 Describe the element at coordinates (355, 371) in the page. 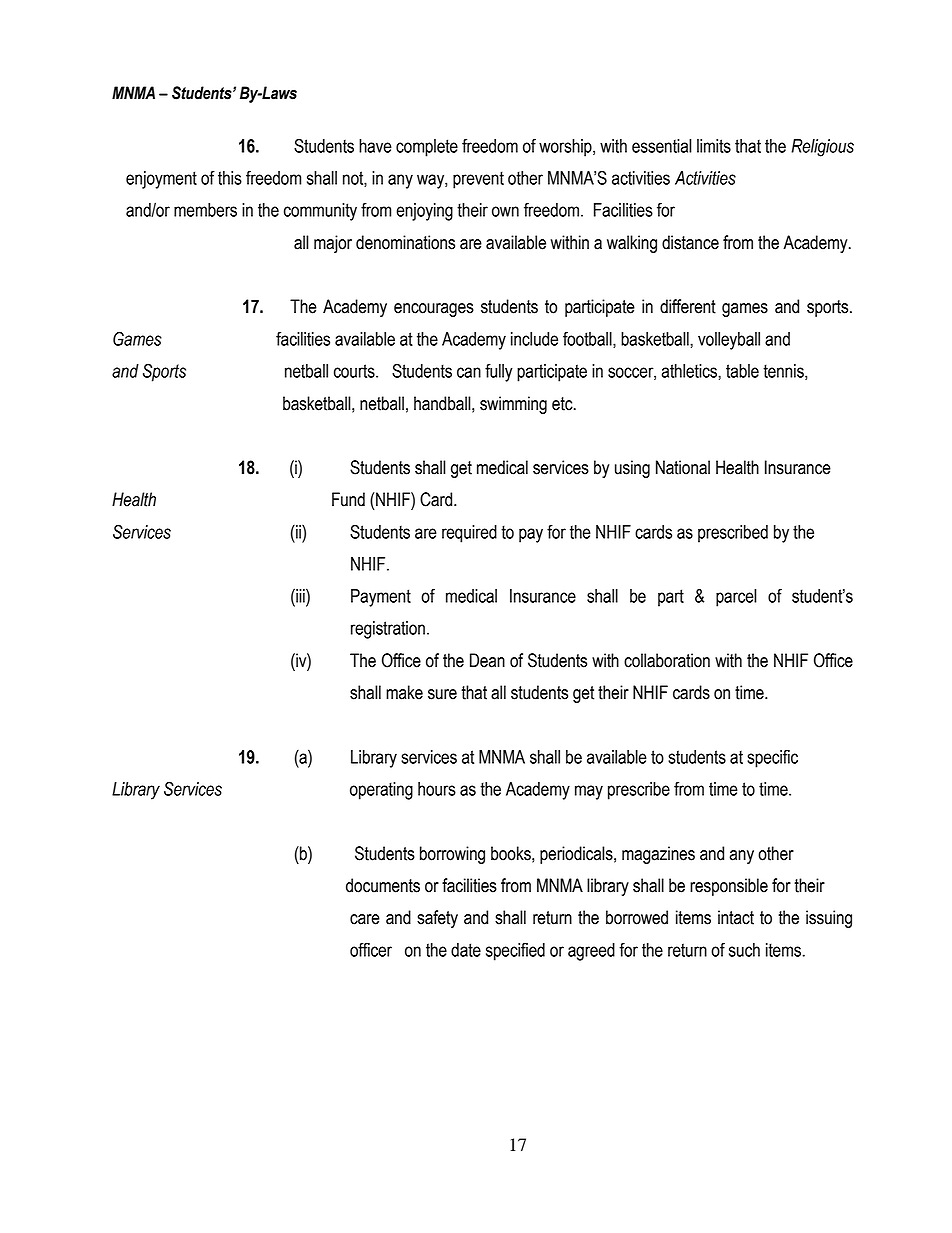

I see `courts` at that location.
